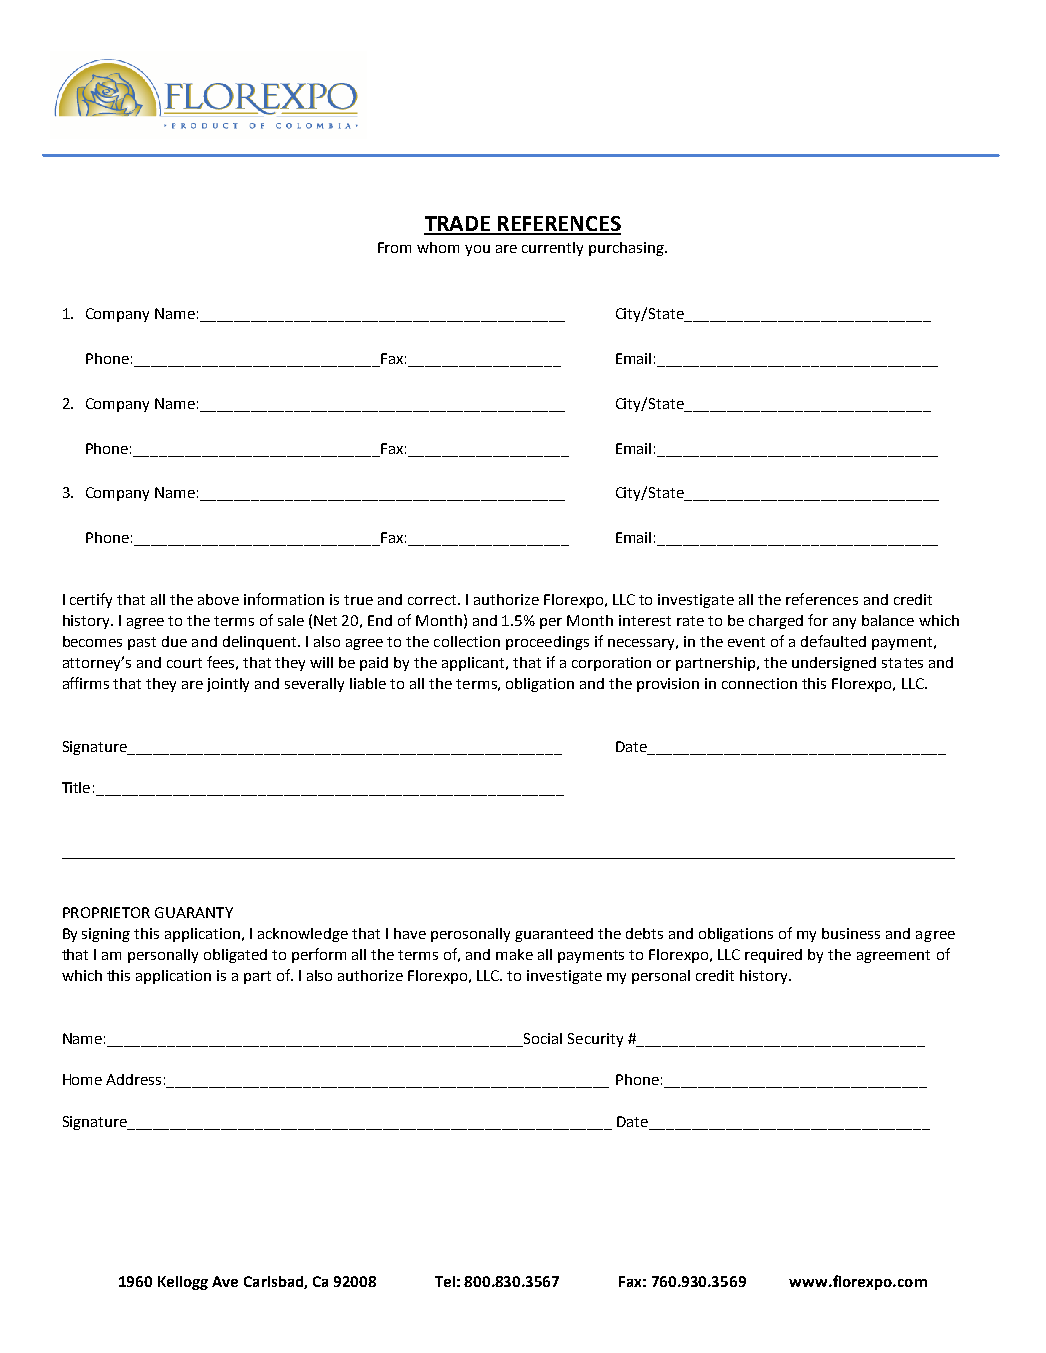 Image resolution: width=1046 pixels, height=1353 pixels. I want to click on Kellogg, so click(183, 1283).
